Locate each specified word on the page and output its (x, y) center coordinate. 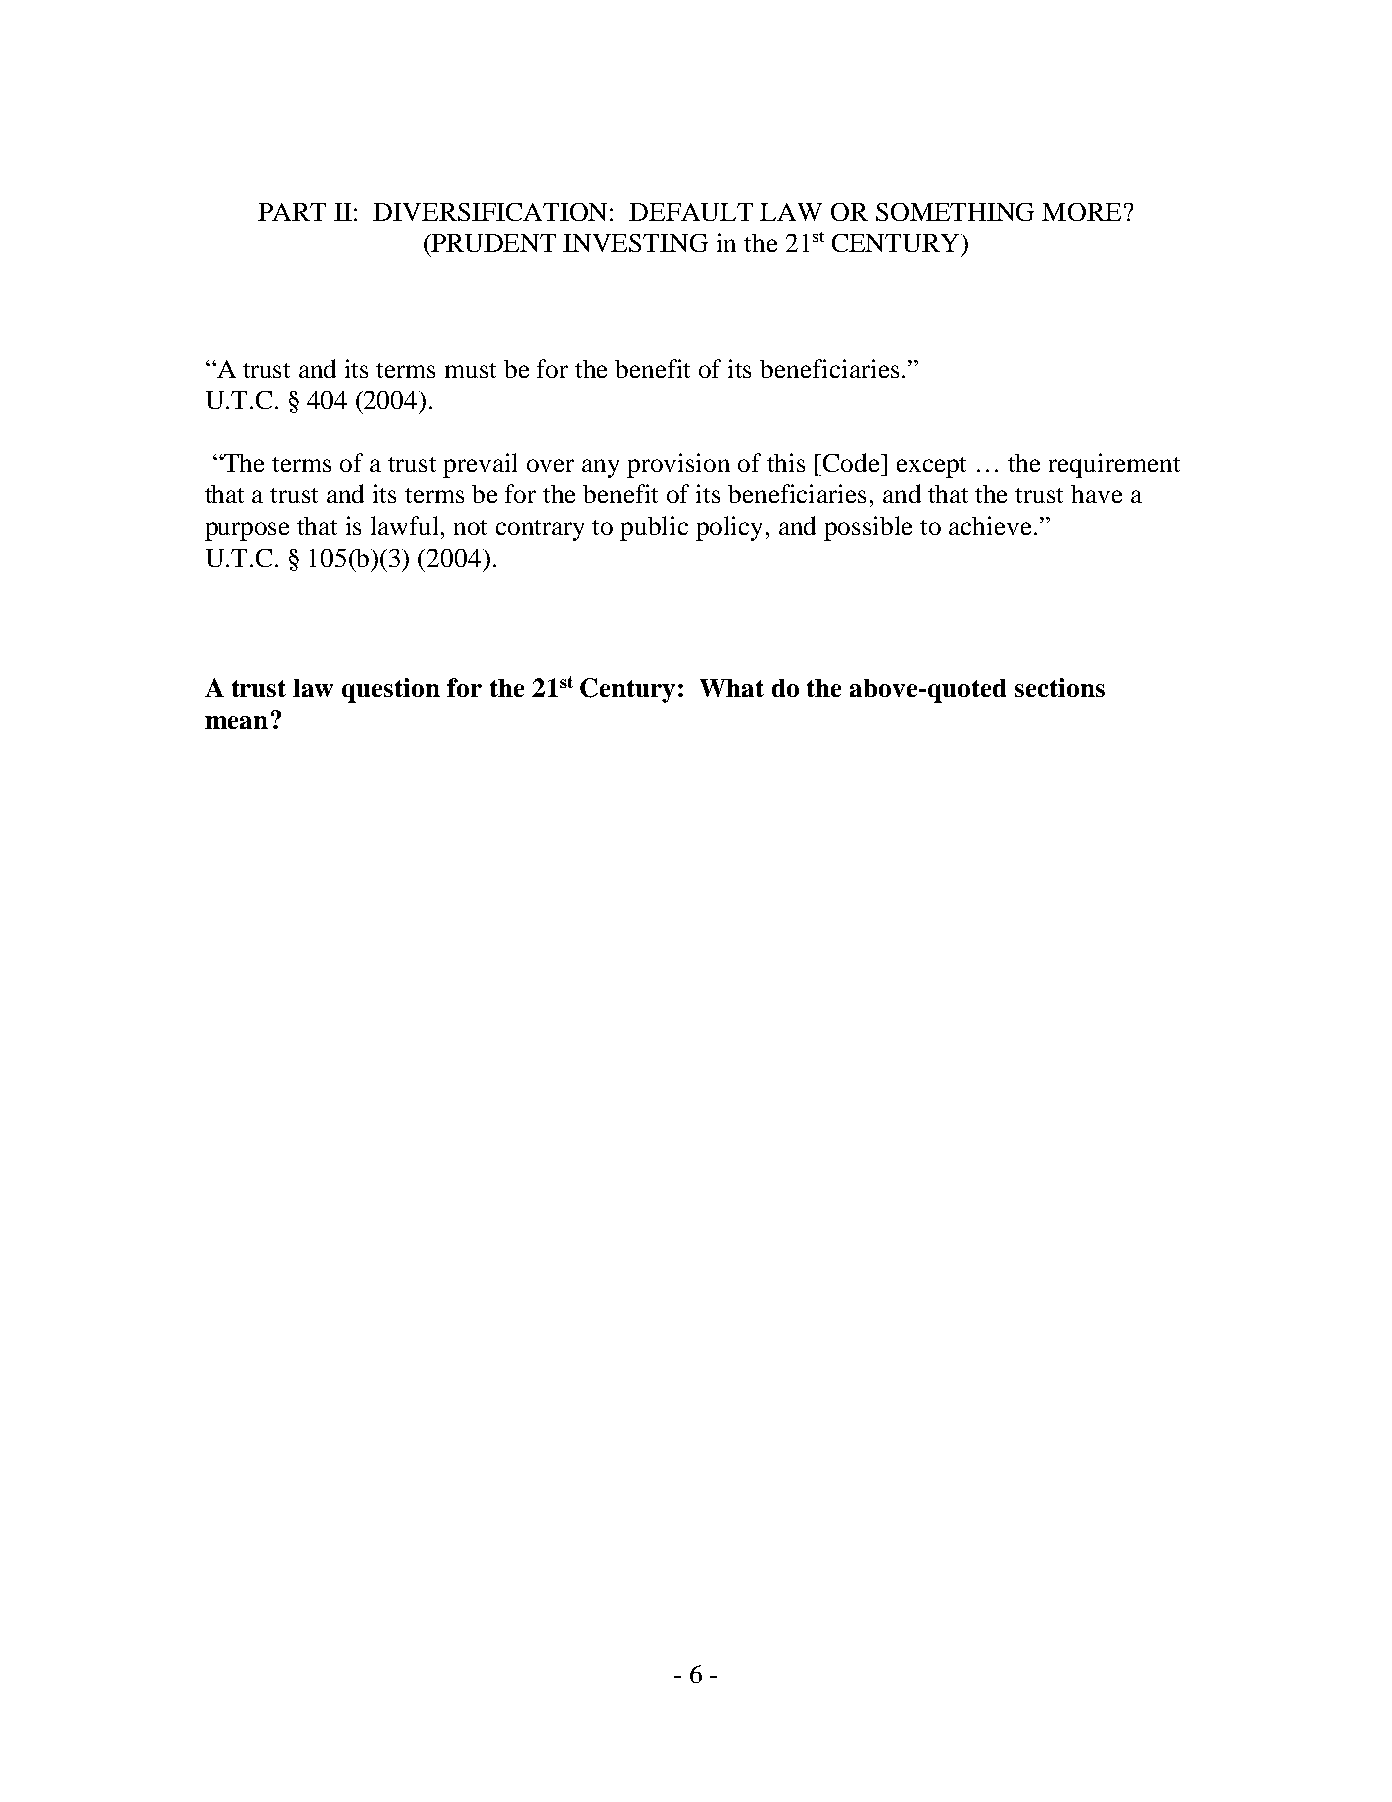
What (732, 688)
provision (678, 465)
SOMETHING (955, 212)
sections (1060, 687)
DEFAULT (691, 212)
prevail (480, 465)
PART (292, 212)
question (391, 690)
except (931, 467)
